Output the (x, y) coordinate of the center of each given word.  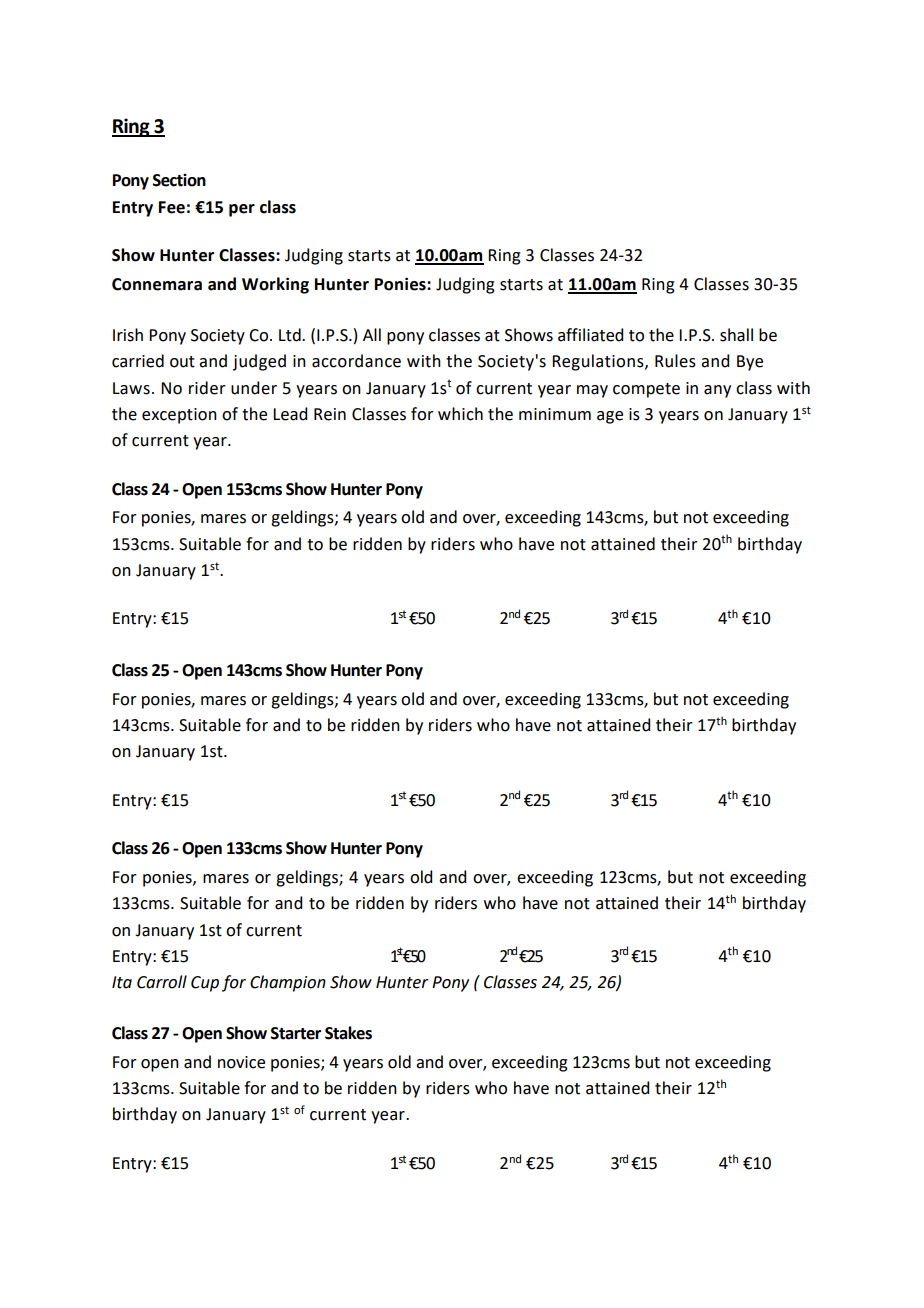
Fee (172, 207)
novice (241, 1062)
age (610, 417)
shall (736, 335)
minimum (555, 414)
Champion (288, 983)
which (460, 414)
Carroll (162, 982)
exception (179, 416)
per (242, 210)
